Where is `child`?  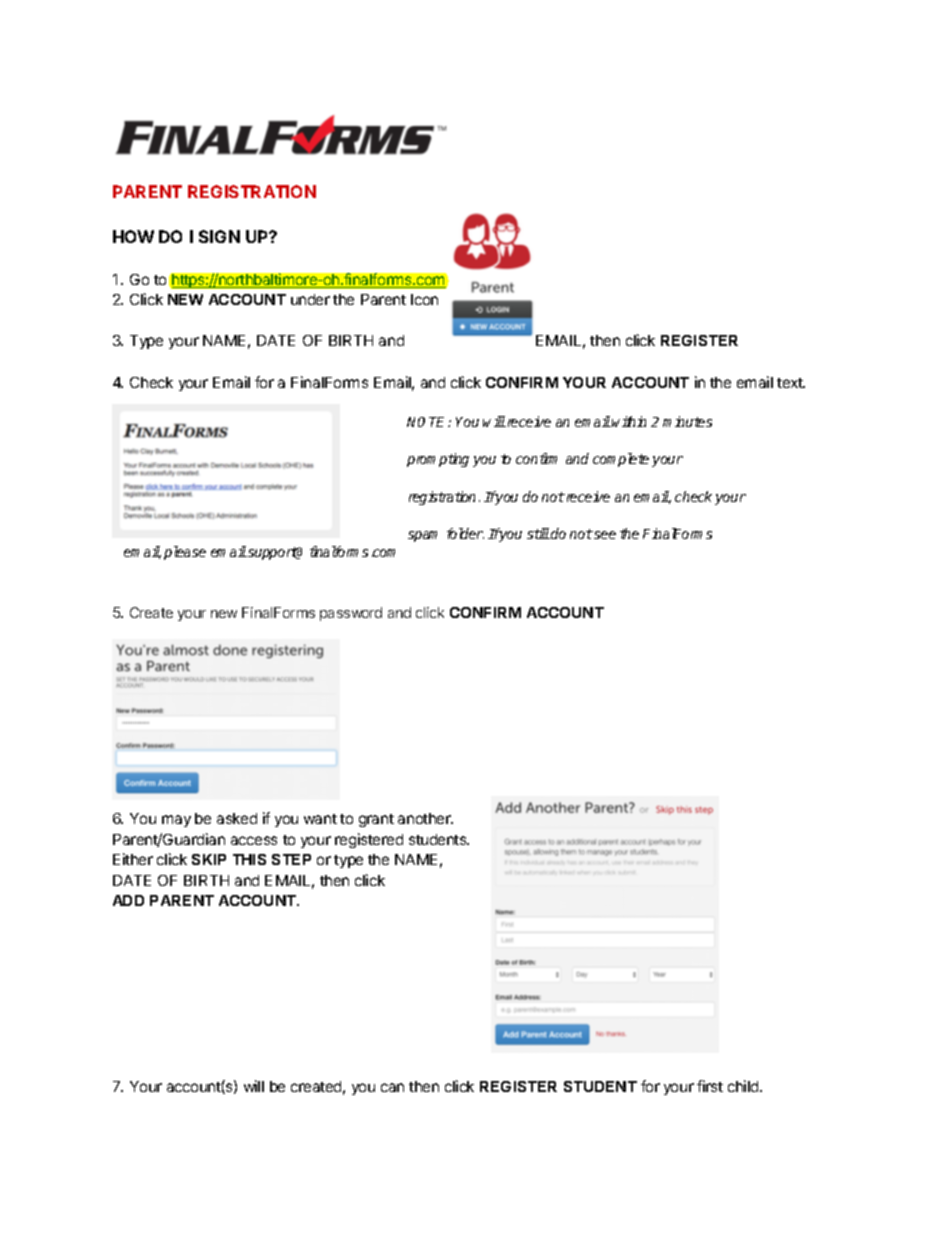 child is located at coordinates (744, 1086).
